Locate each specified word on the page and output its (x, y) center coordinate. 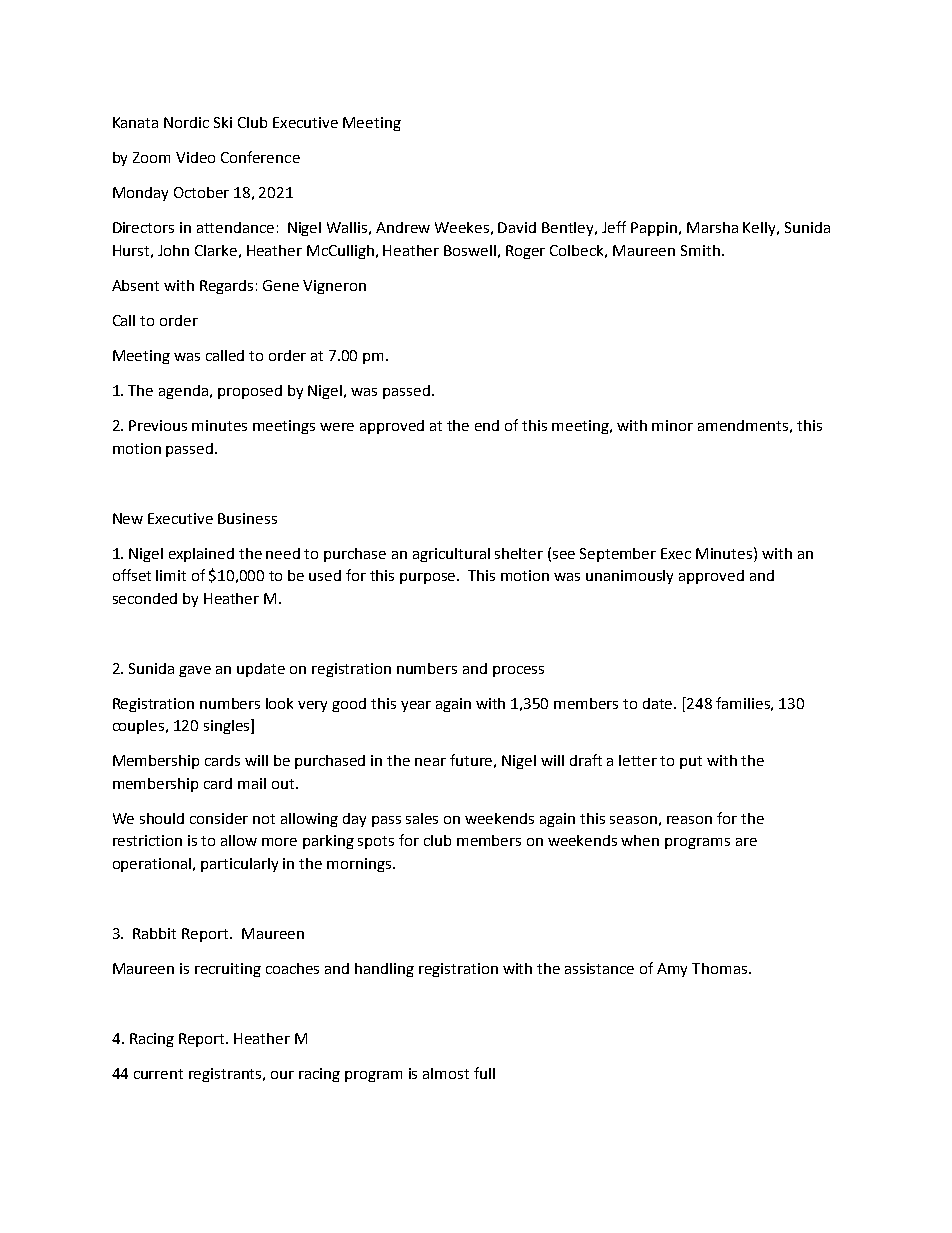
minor (672, 425)
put (691, 762)
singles (228, 726)
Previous (158, 425)
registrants (227, 1075)
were (337, 427)
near (430, 762)
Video (195, 157)
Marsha (712, 227)
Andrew (403, 227)
